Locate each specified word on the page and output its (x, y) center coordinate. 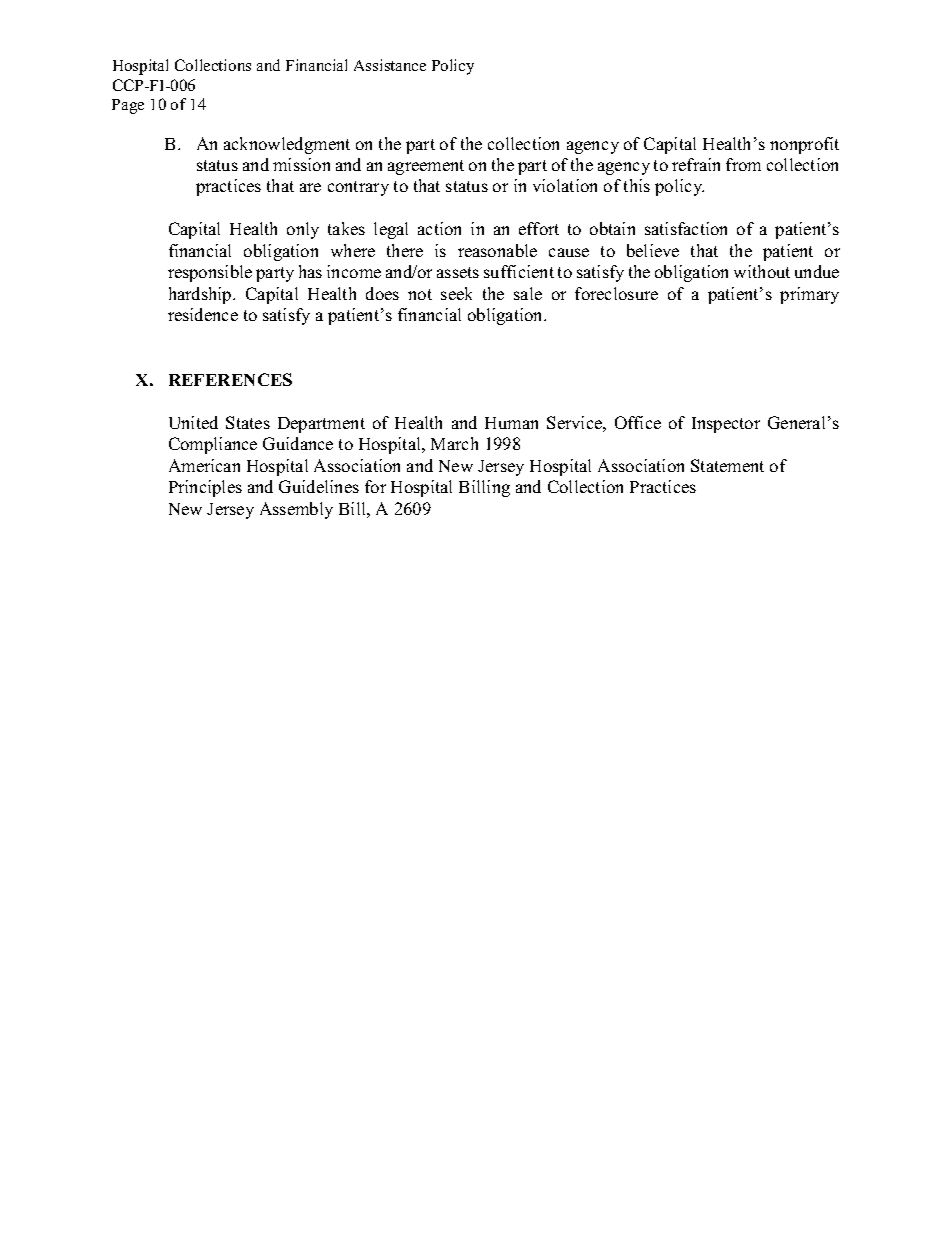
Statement (727, 465)
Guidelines (319, 486)
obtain (612, 228)
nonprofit (804, 145)
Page (128, 106)
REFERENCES (230, 379)
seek (456, 293)
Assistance (390, 65)
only (303, 230)
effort (539, 228)
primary (809, 295)
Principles (205, 488)
